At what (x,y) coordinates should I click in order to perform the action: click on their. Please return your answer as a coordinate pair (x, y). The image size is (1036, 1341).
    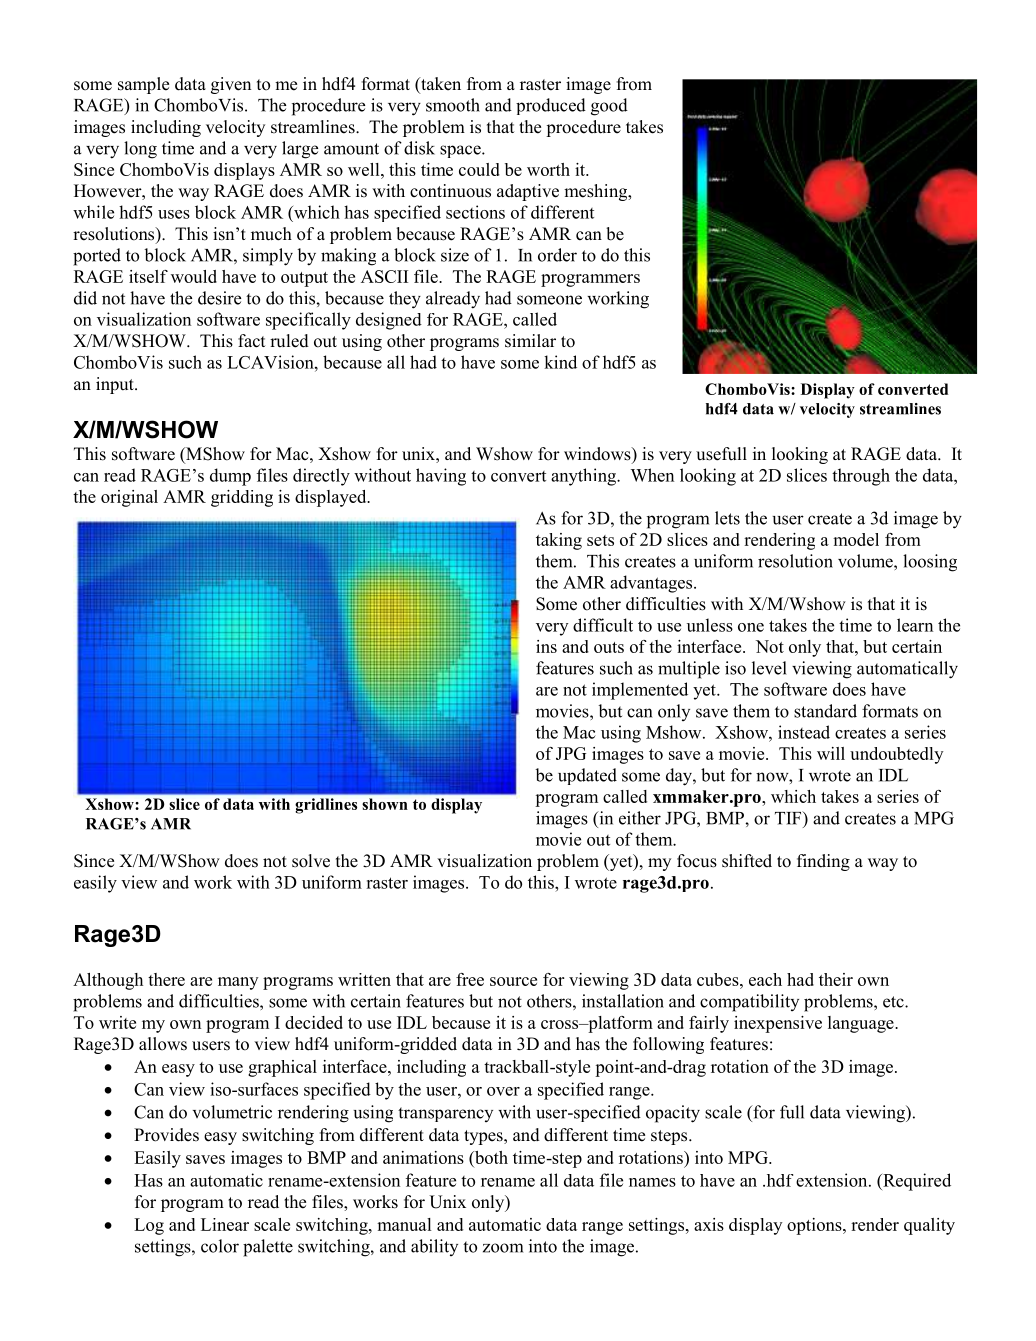
    Looking at the image, I should click on (836, 979).
